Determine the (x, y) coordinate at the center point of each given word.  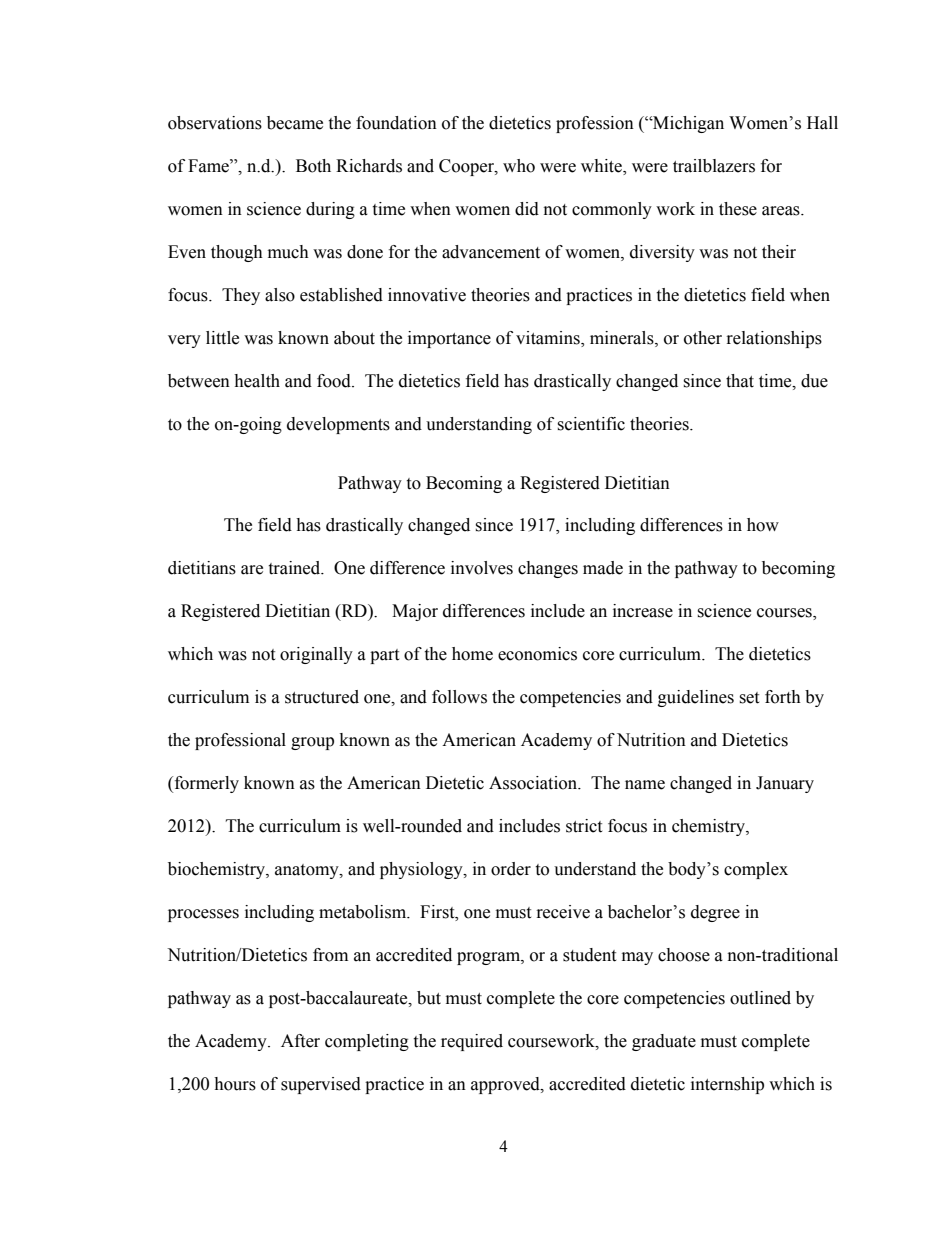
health (257, 381)
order (511, 869)
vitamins (549, 339)
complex (756, 870)
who (519, 166)
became (295, 123)
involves (482, 568)
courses (785, 614)
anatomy (308, 871)
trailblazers (714, 166)
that (740, 381)
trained (295, 568)
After (300, 1041)
